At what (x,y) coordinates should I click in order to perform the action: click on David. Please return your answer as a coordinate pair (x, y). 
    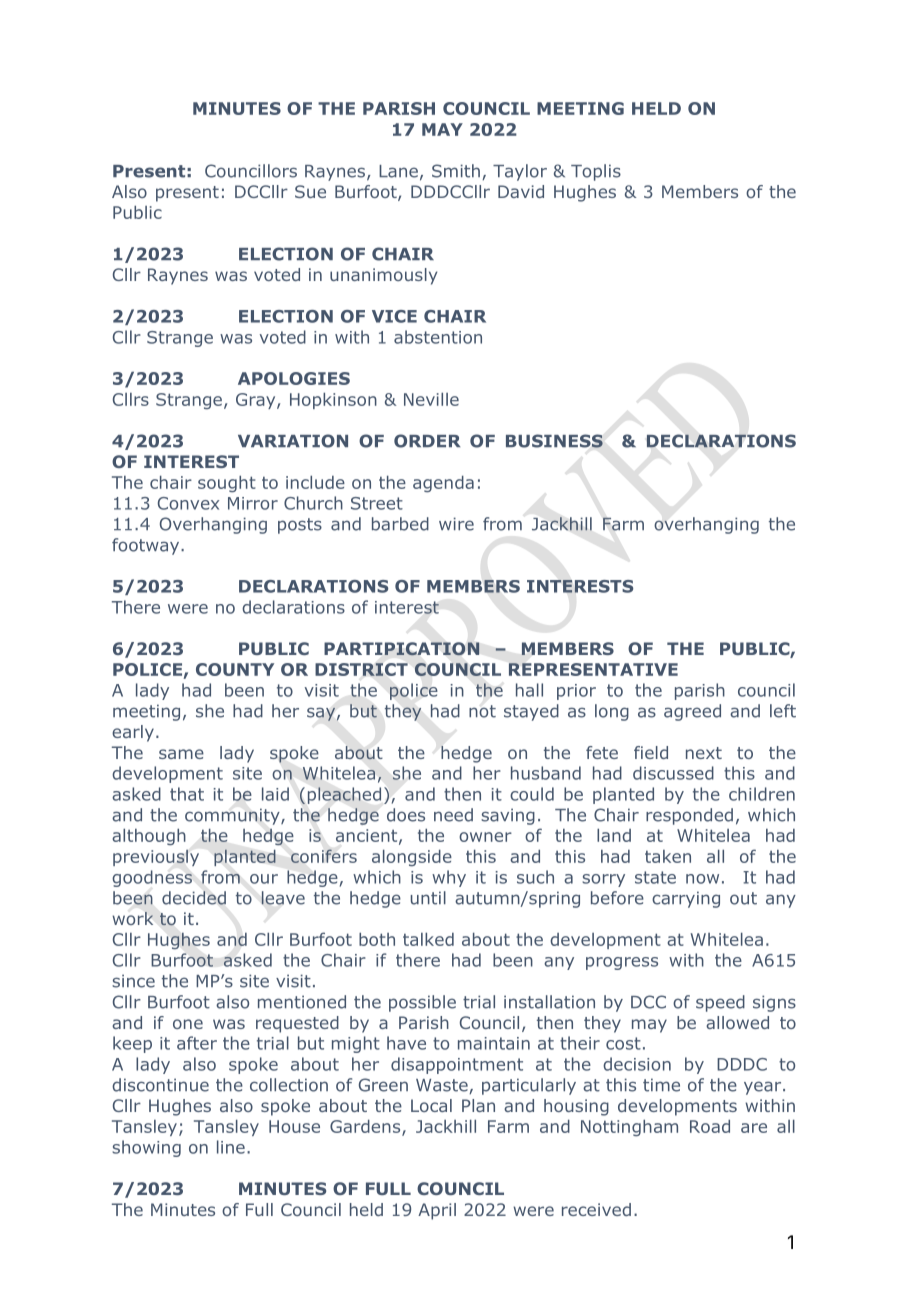
    Looking at the image, I should click on (521, 191).
